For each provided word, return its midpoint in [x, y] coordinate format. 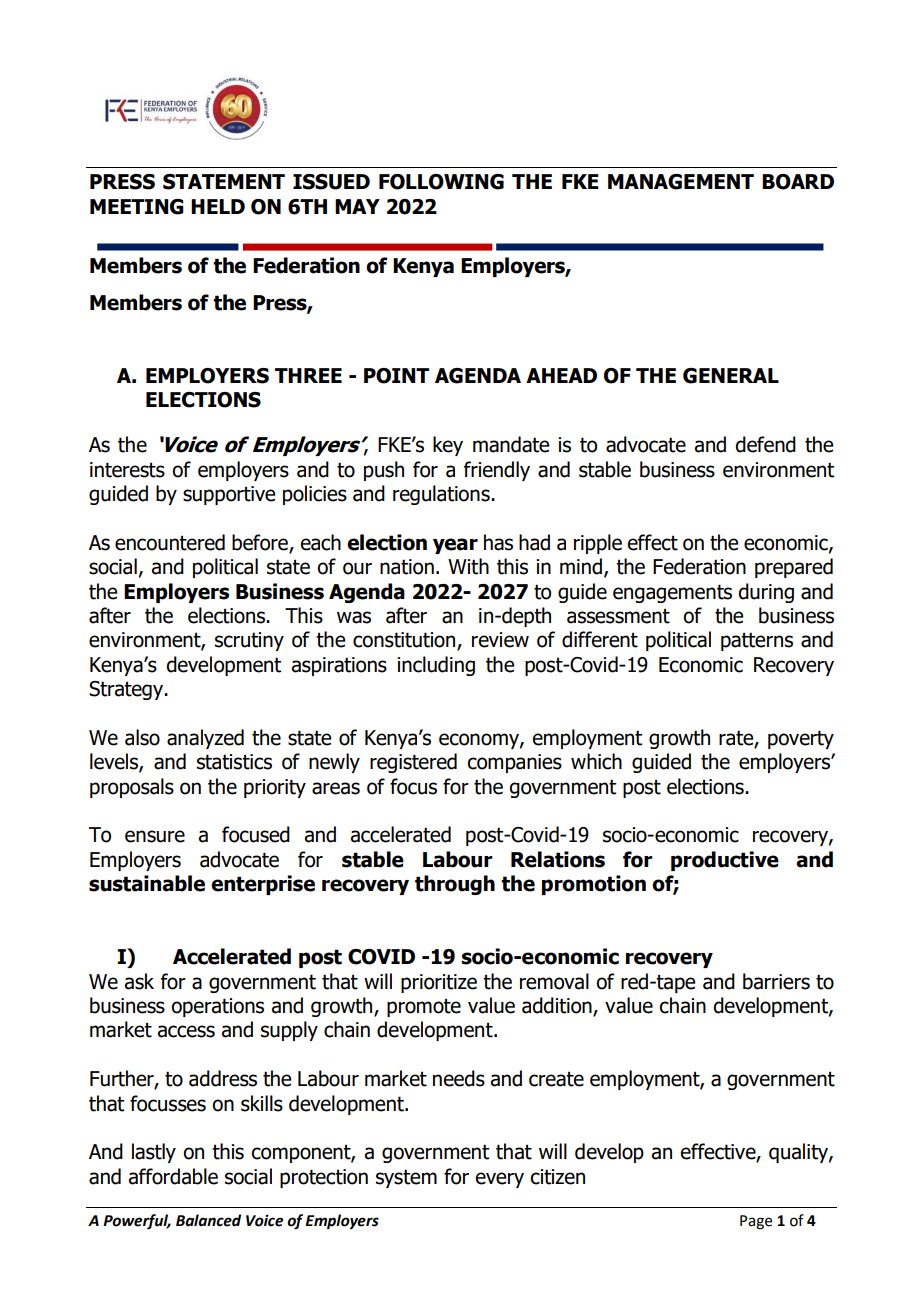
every [499, 1180]
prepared [794, 568]
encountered [170, 542]
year [455, 546]
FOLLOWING [441, 182]
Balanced [208, 1220]
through [455, 885]
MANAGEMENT [681, 182]
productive [725, 861]
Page [756, 1222]
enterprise [263, 885]
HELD [218, 206]
